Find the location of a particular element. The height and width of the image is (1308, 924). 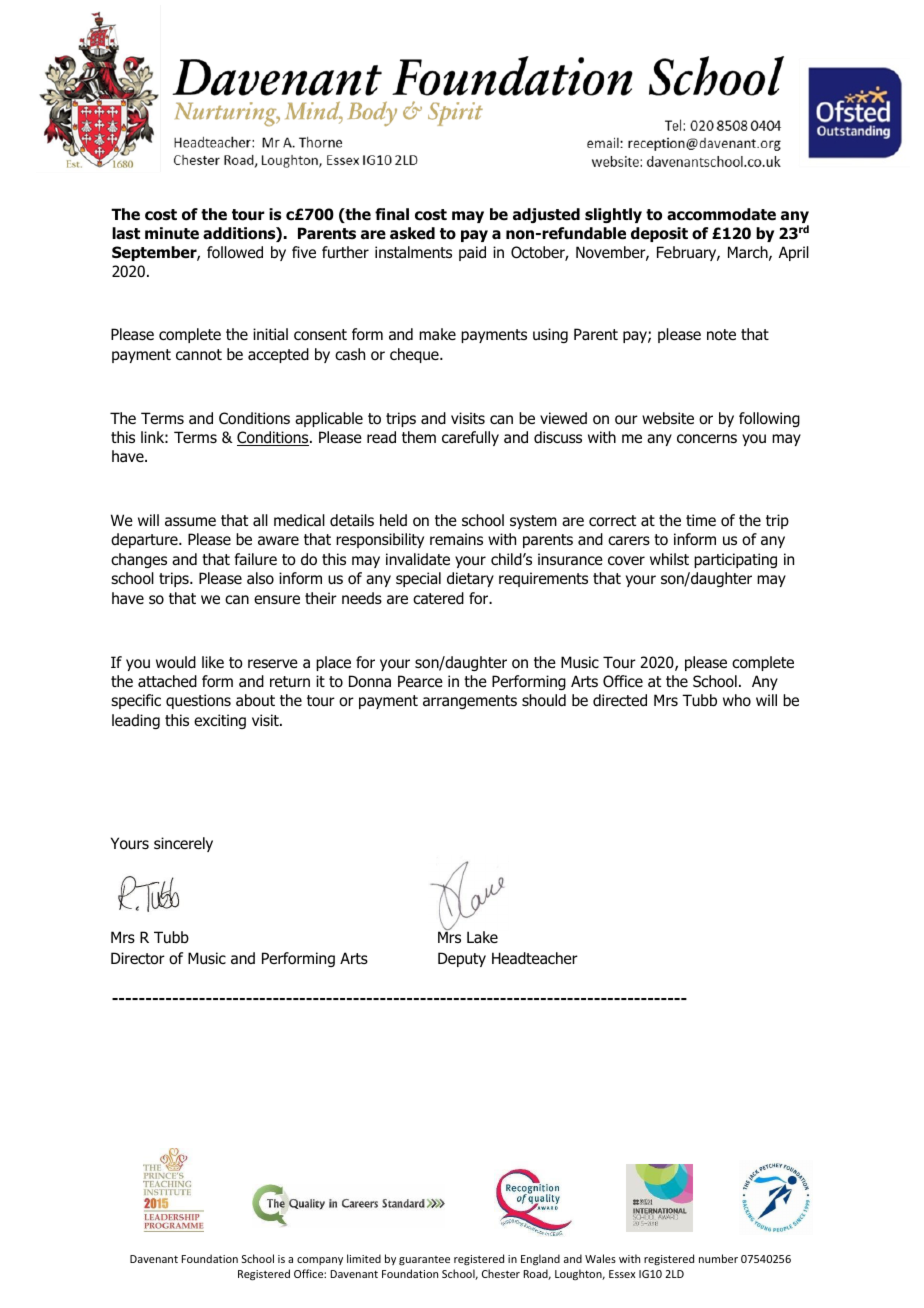

exciting is located at coordinates (220, 721).
